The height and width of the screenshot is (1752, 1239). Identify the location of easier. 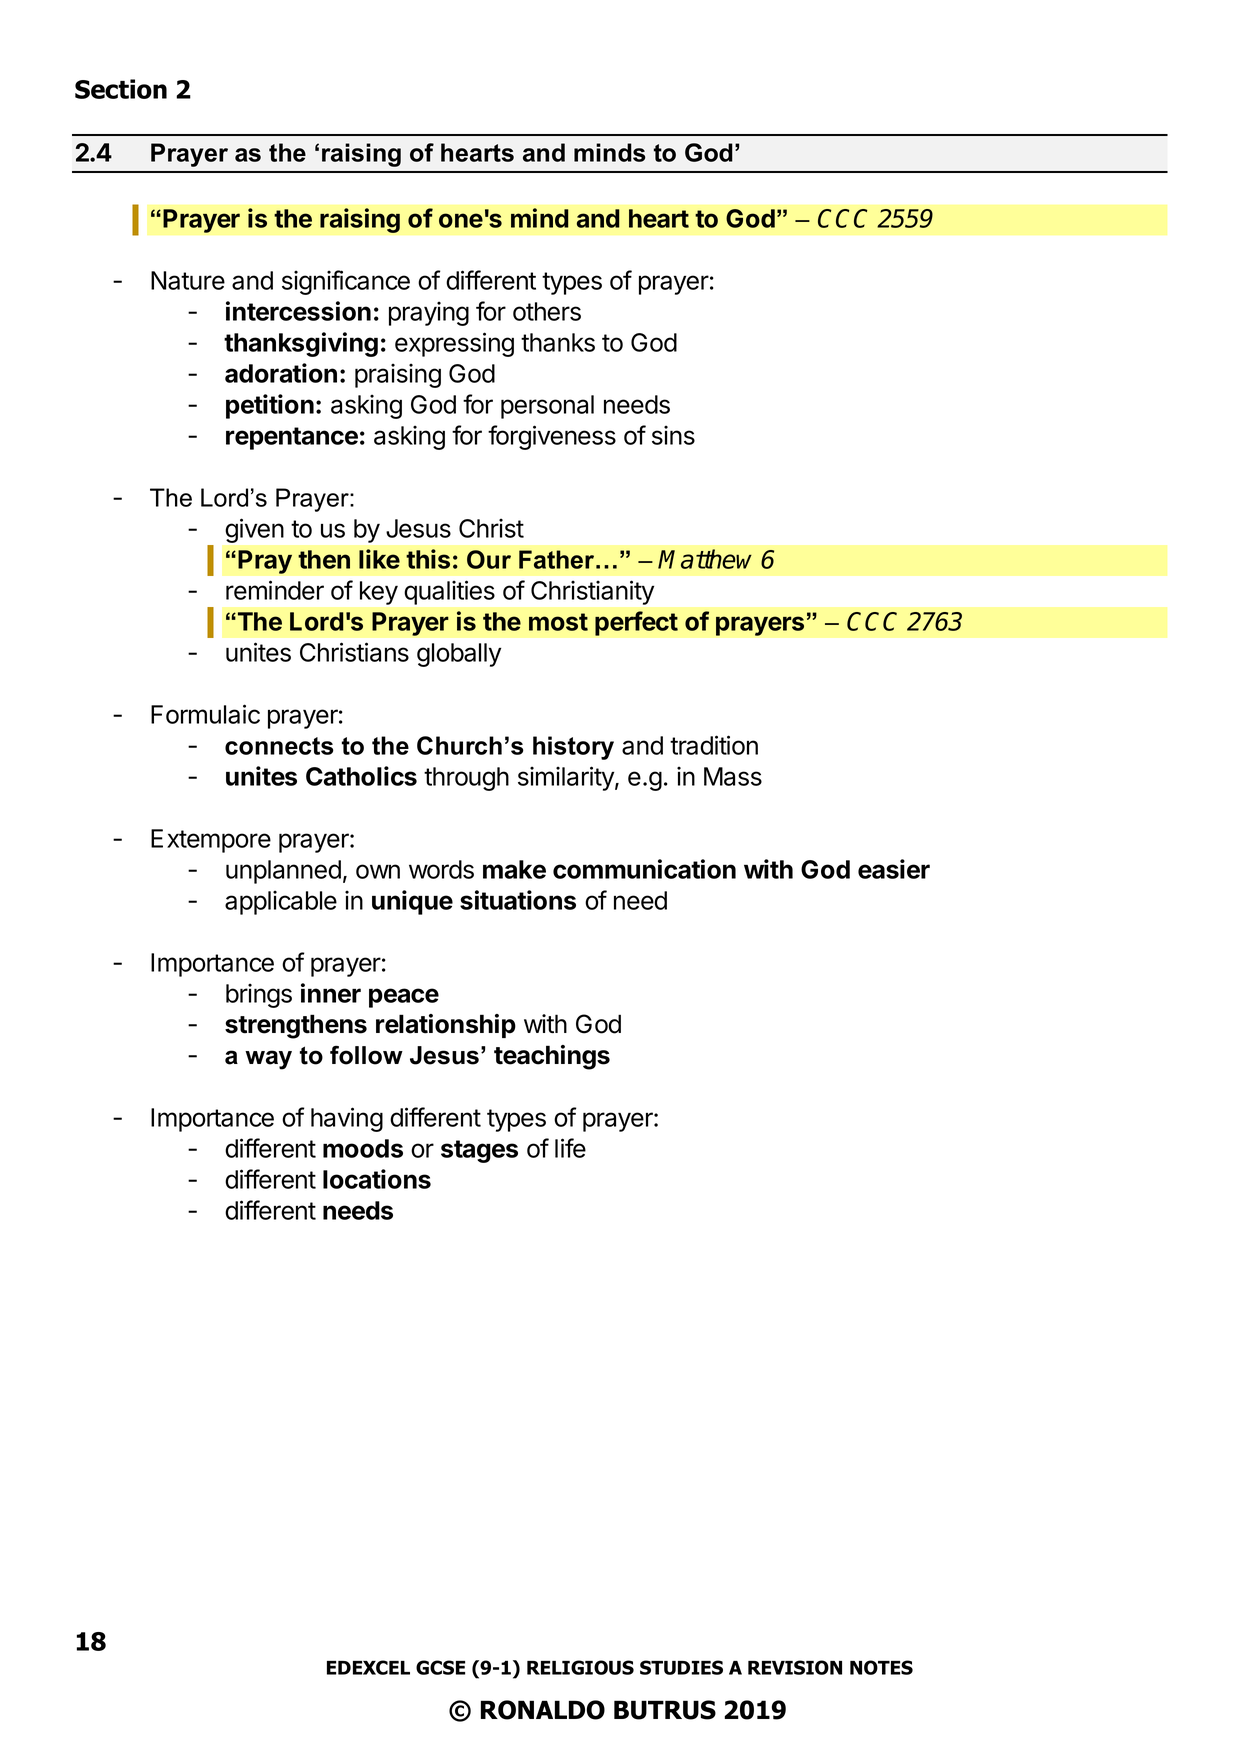
(894, 869).
